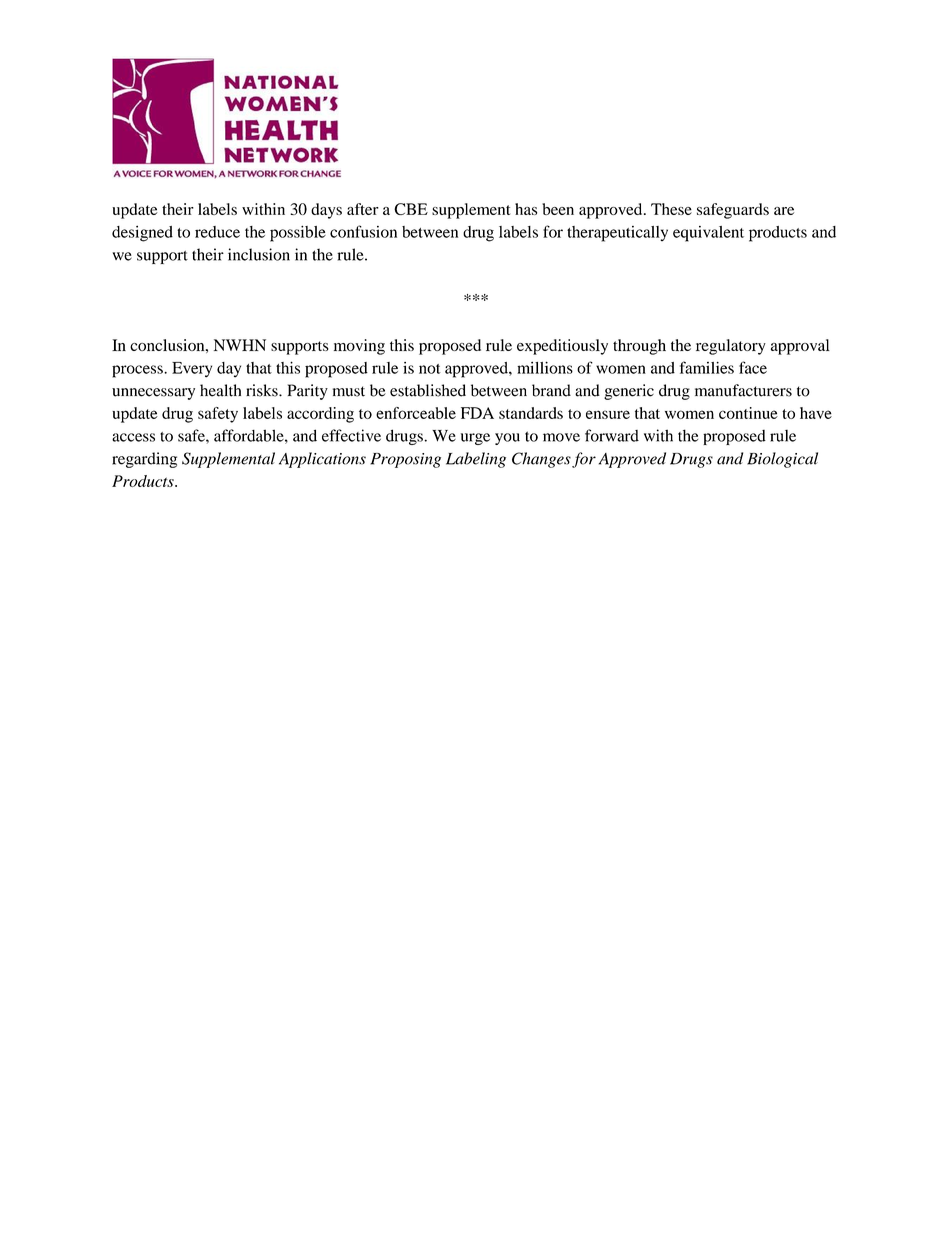  Describe the element at coordinates (784, 211) in the page. I see `are` at that location.
